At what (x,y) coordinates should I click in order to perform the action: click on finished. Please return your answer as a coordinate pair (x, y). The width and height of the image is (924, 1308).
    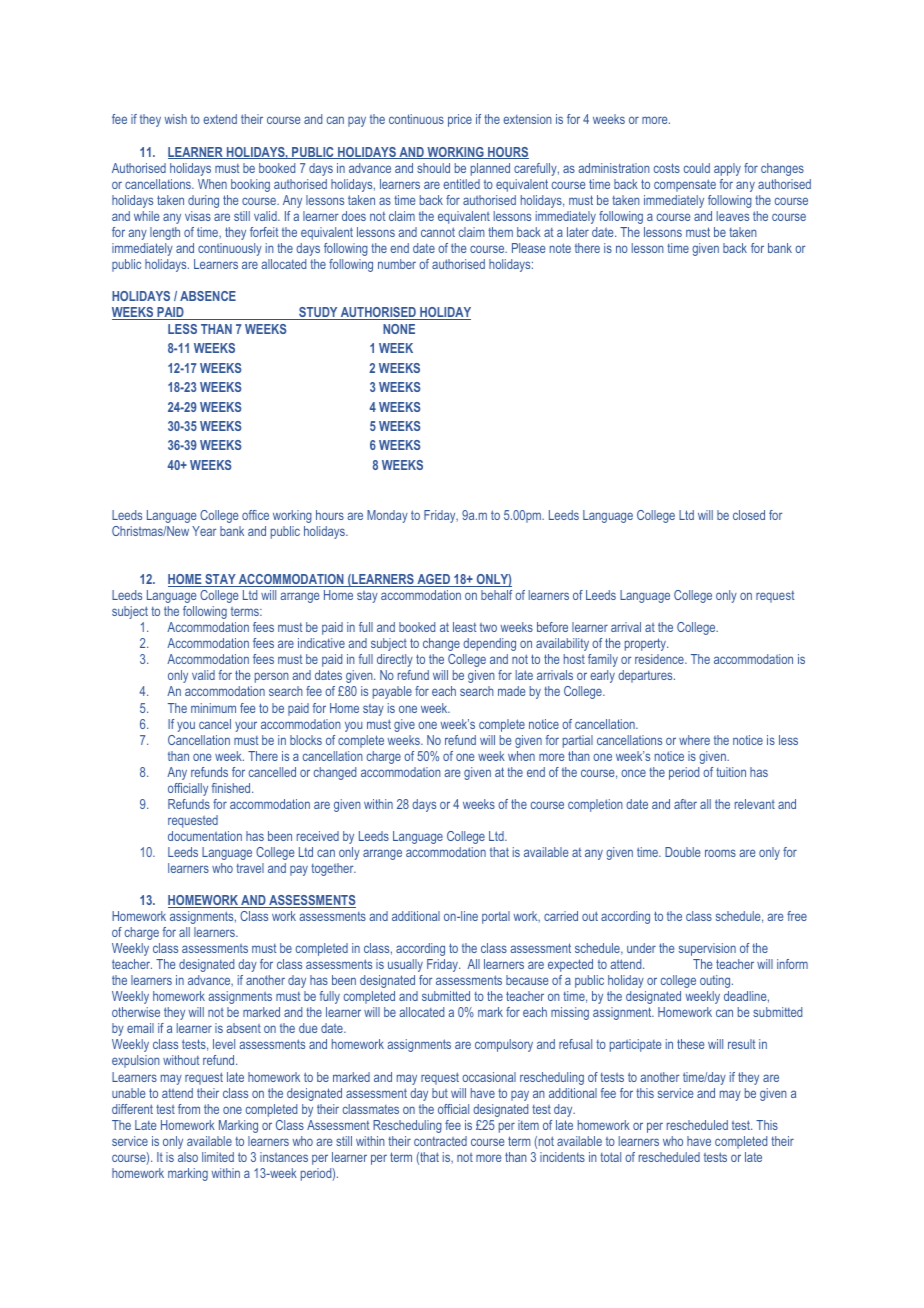
    Looking at the image, I should click on (232, 788).
